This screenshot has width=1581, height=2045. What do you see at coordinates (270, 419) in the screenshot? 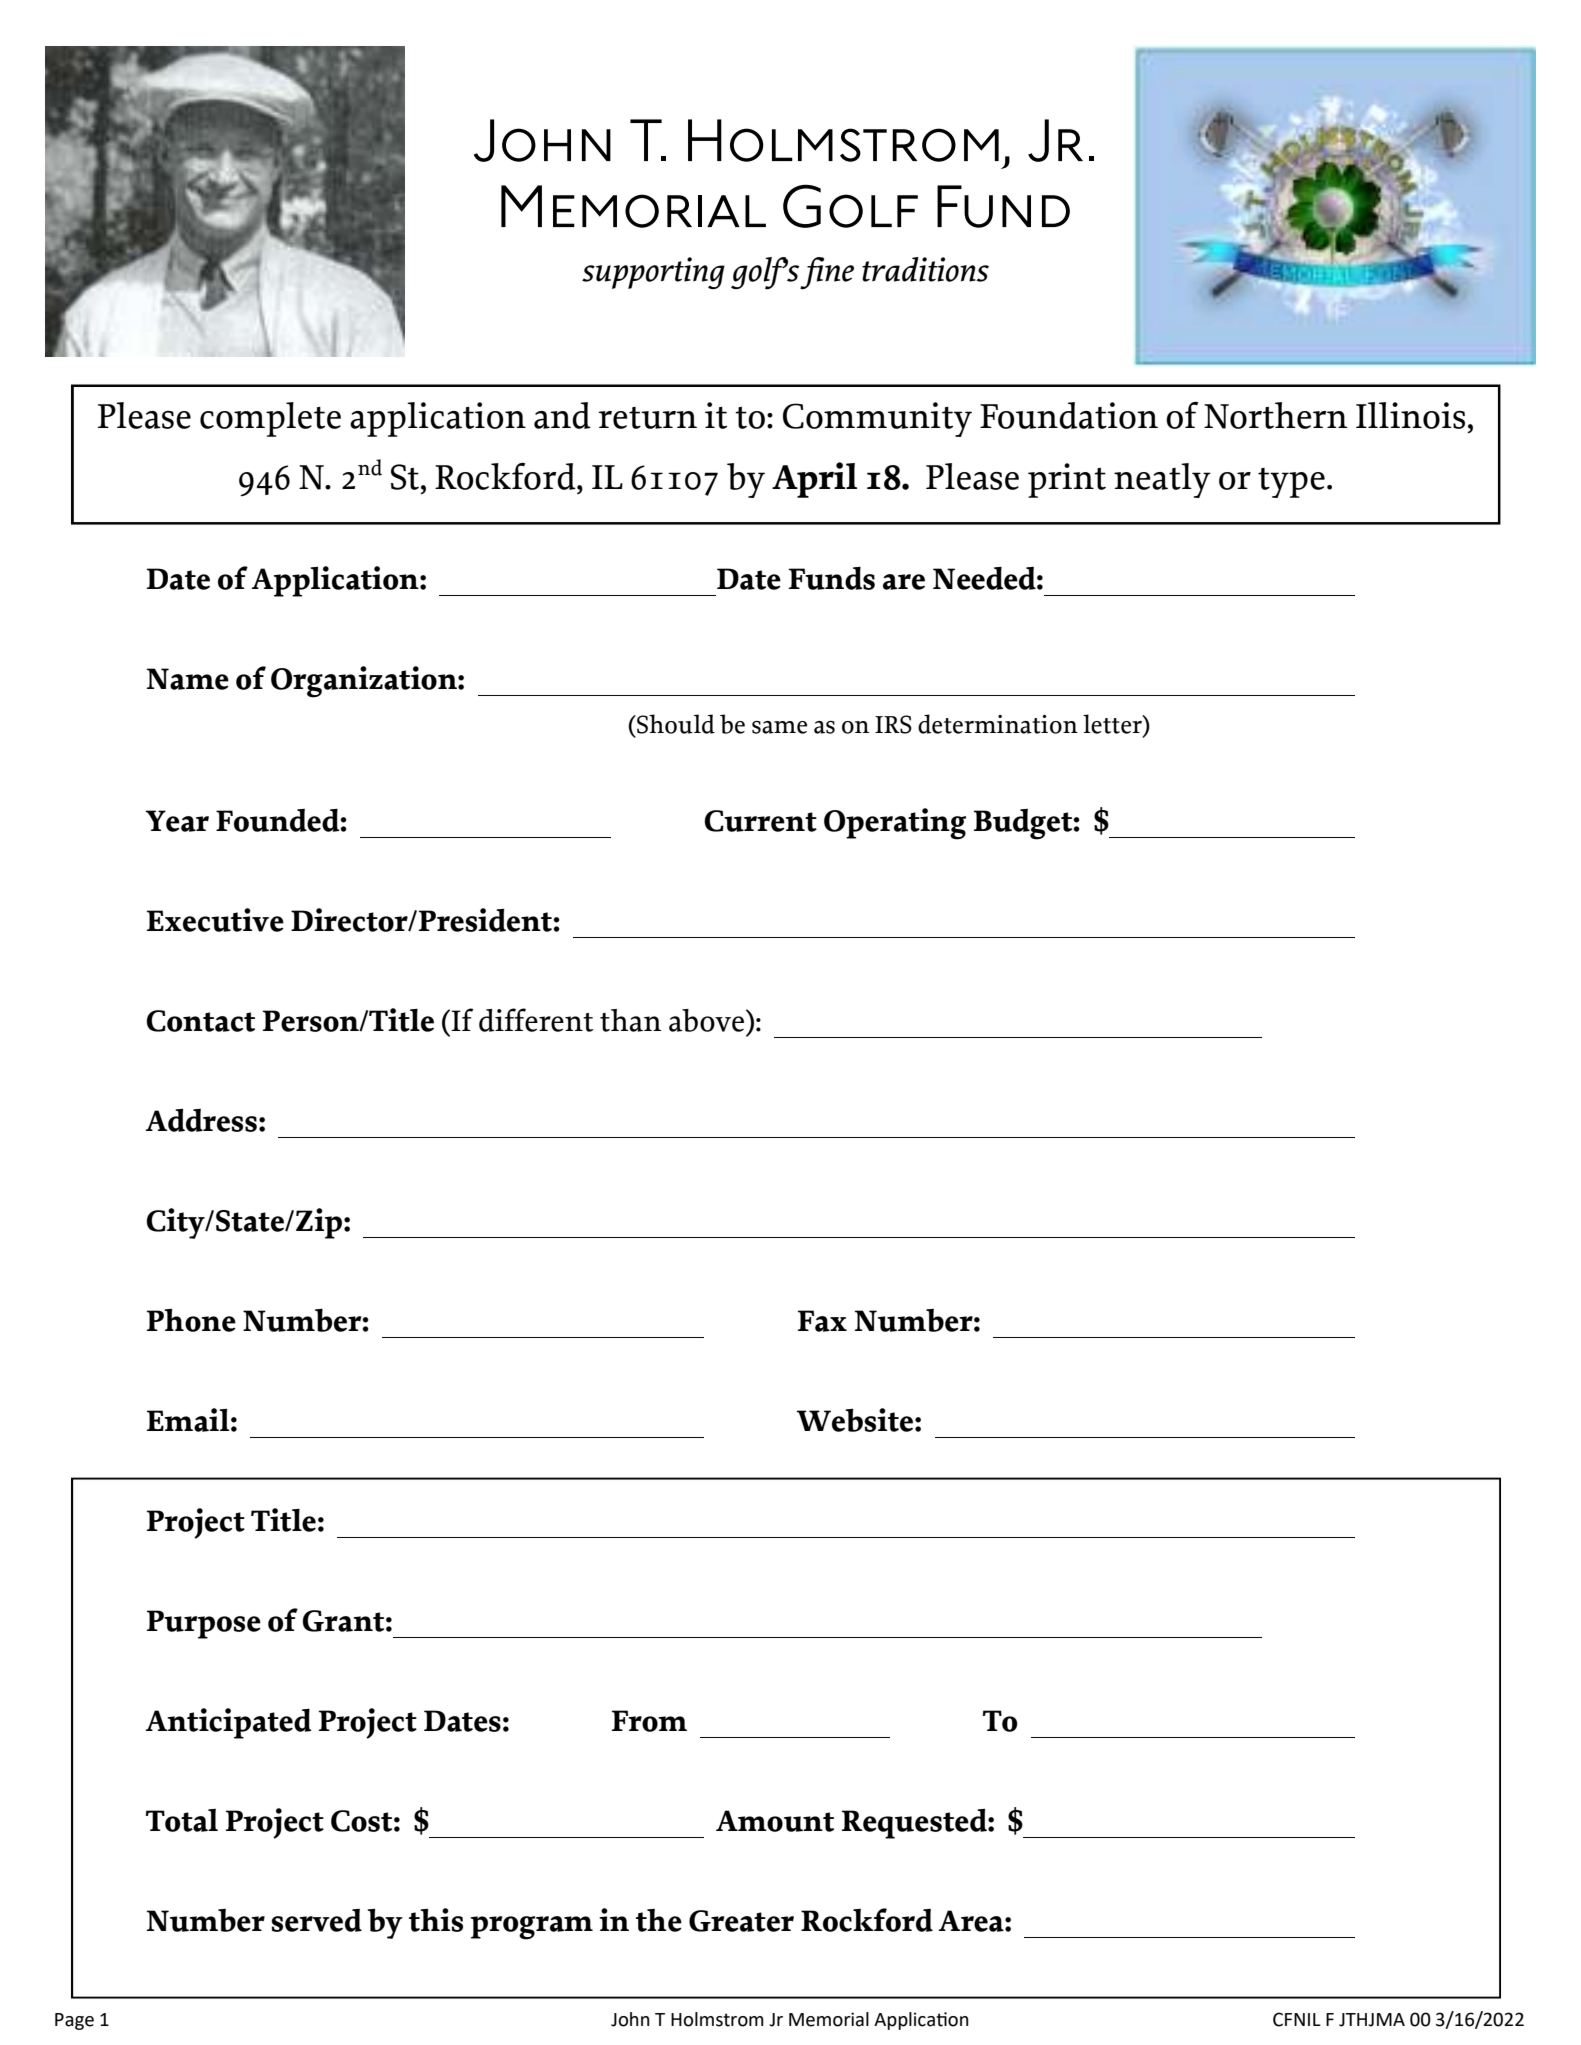
I see `complete` at bounding box center [270, 419].
